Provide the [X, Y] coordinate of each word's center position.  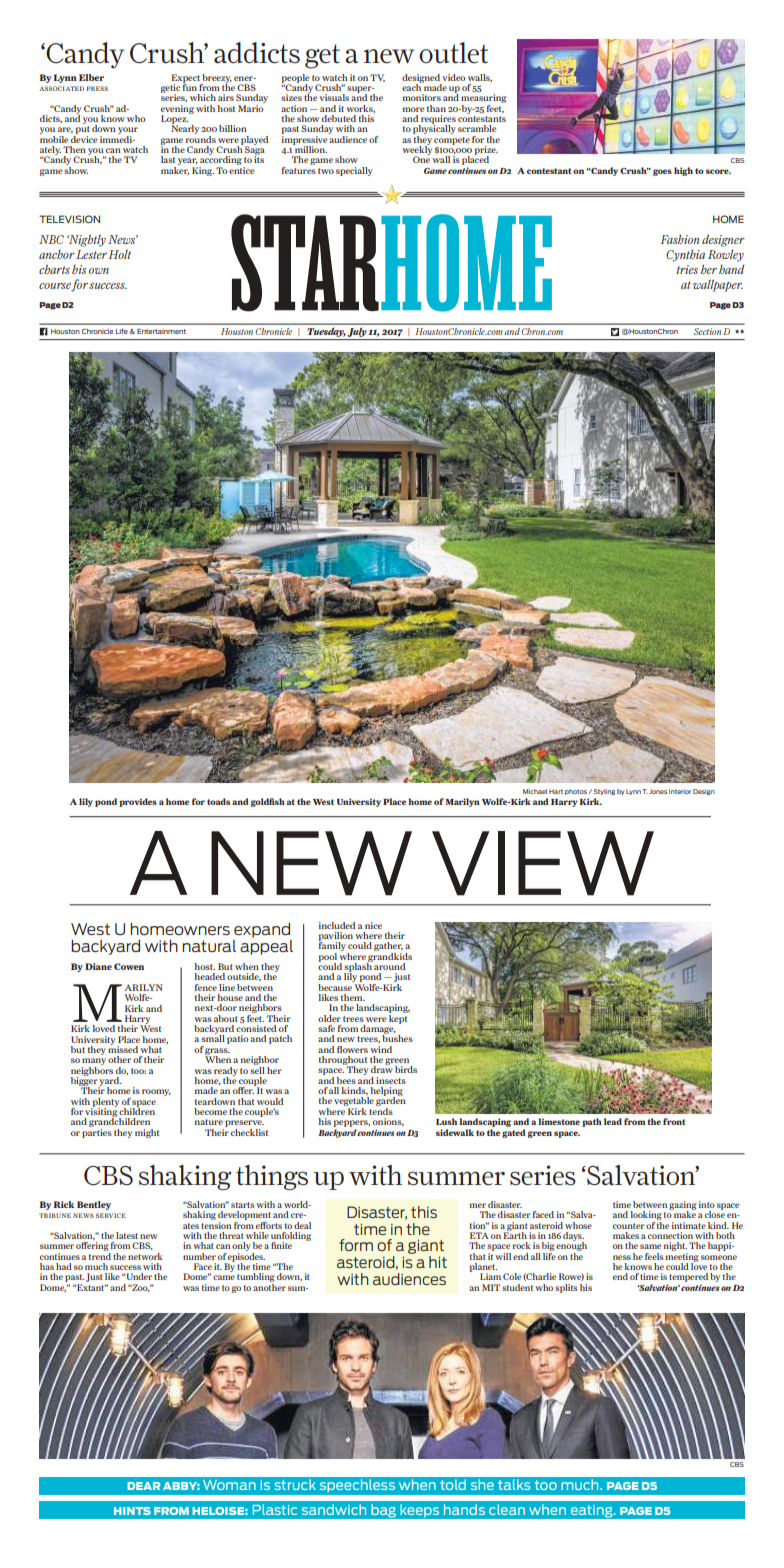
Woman [229, 1485]
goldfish [268, 802]
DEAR [143, 1486]
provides [138, 802]
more [413, 109]
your [128, 132]
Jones [658, 791]
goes [662, 172]
